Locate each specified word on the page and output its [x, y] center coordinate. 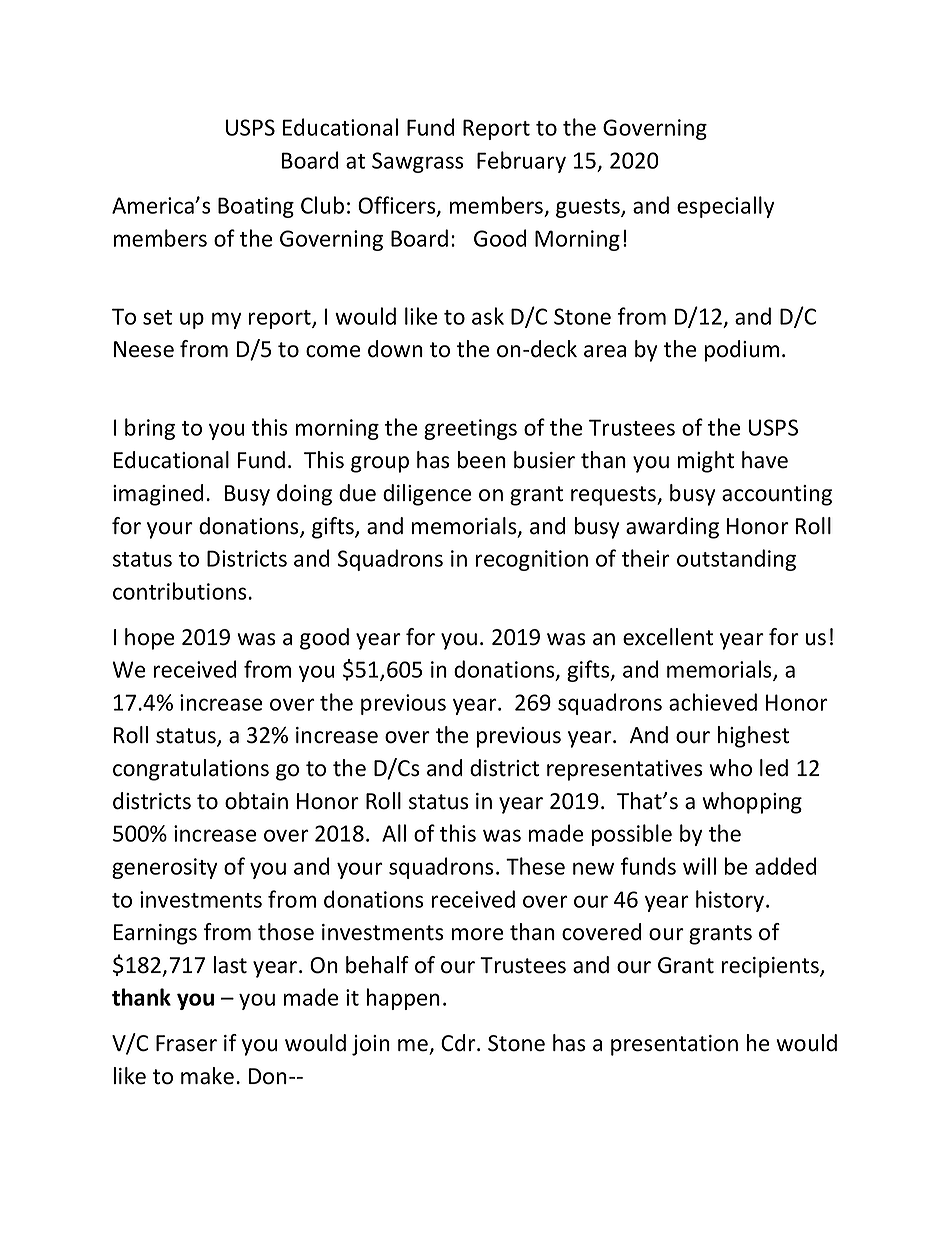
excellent [668, 637]
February [521, 162]
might [706, 462]
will [699, 866]
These [535, 866]
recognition [532, 560]
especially [726, 207]
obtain [256, 801]
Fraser [186, 1043]
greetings [470, 429]
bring [150, 429]
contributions [180, 591]
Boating [256, 207]
